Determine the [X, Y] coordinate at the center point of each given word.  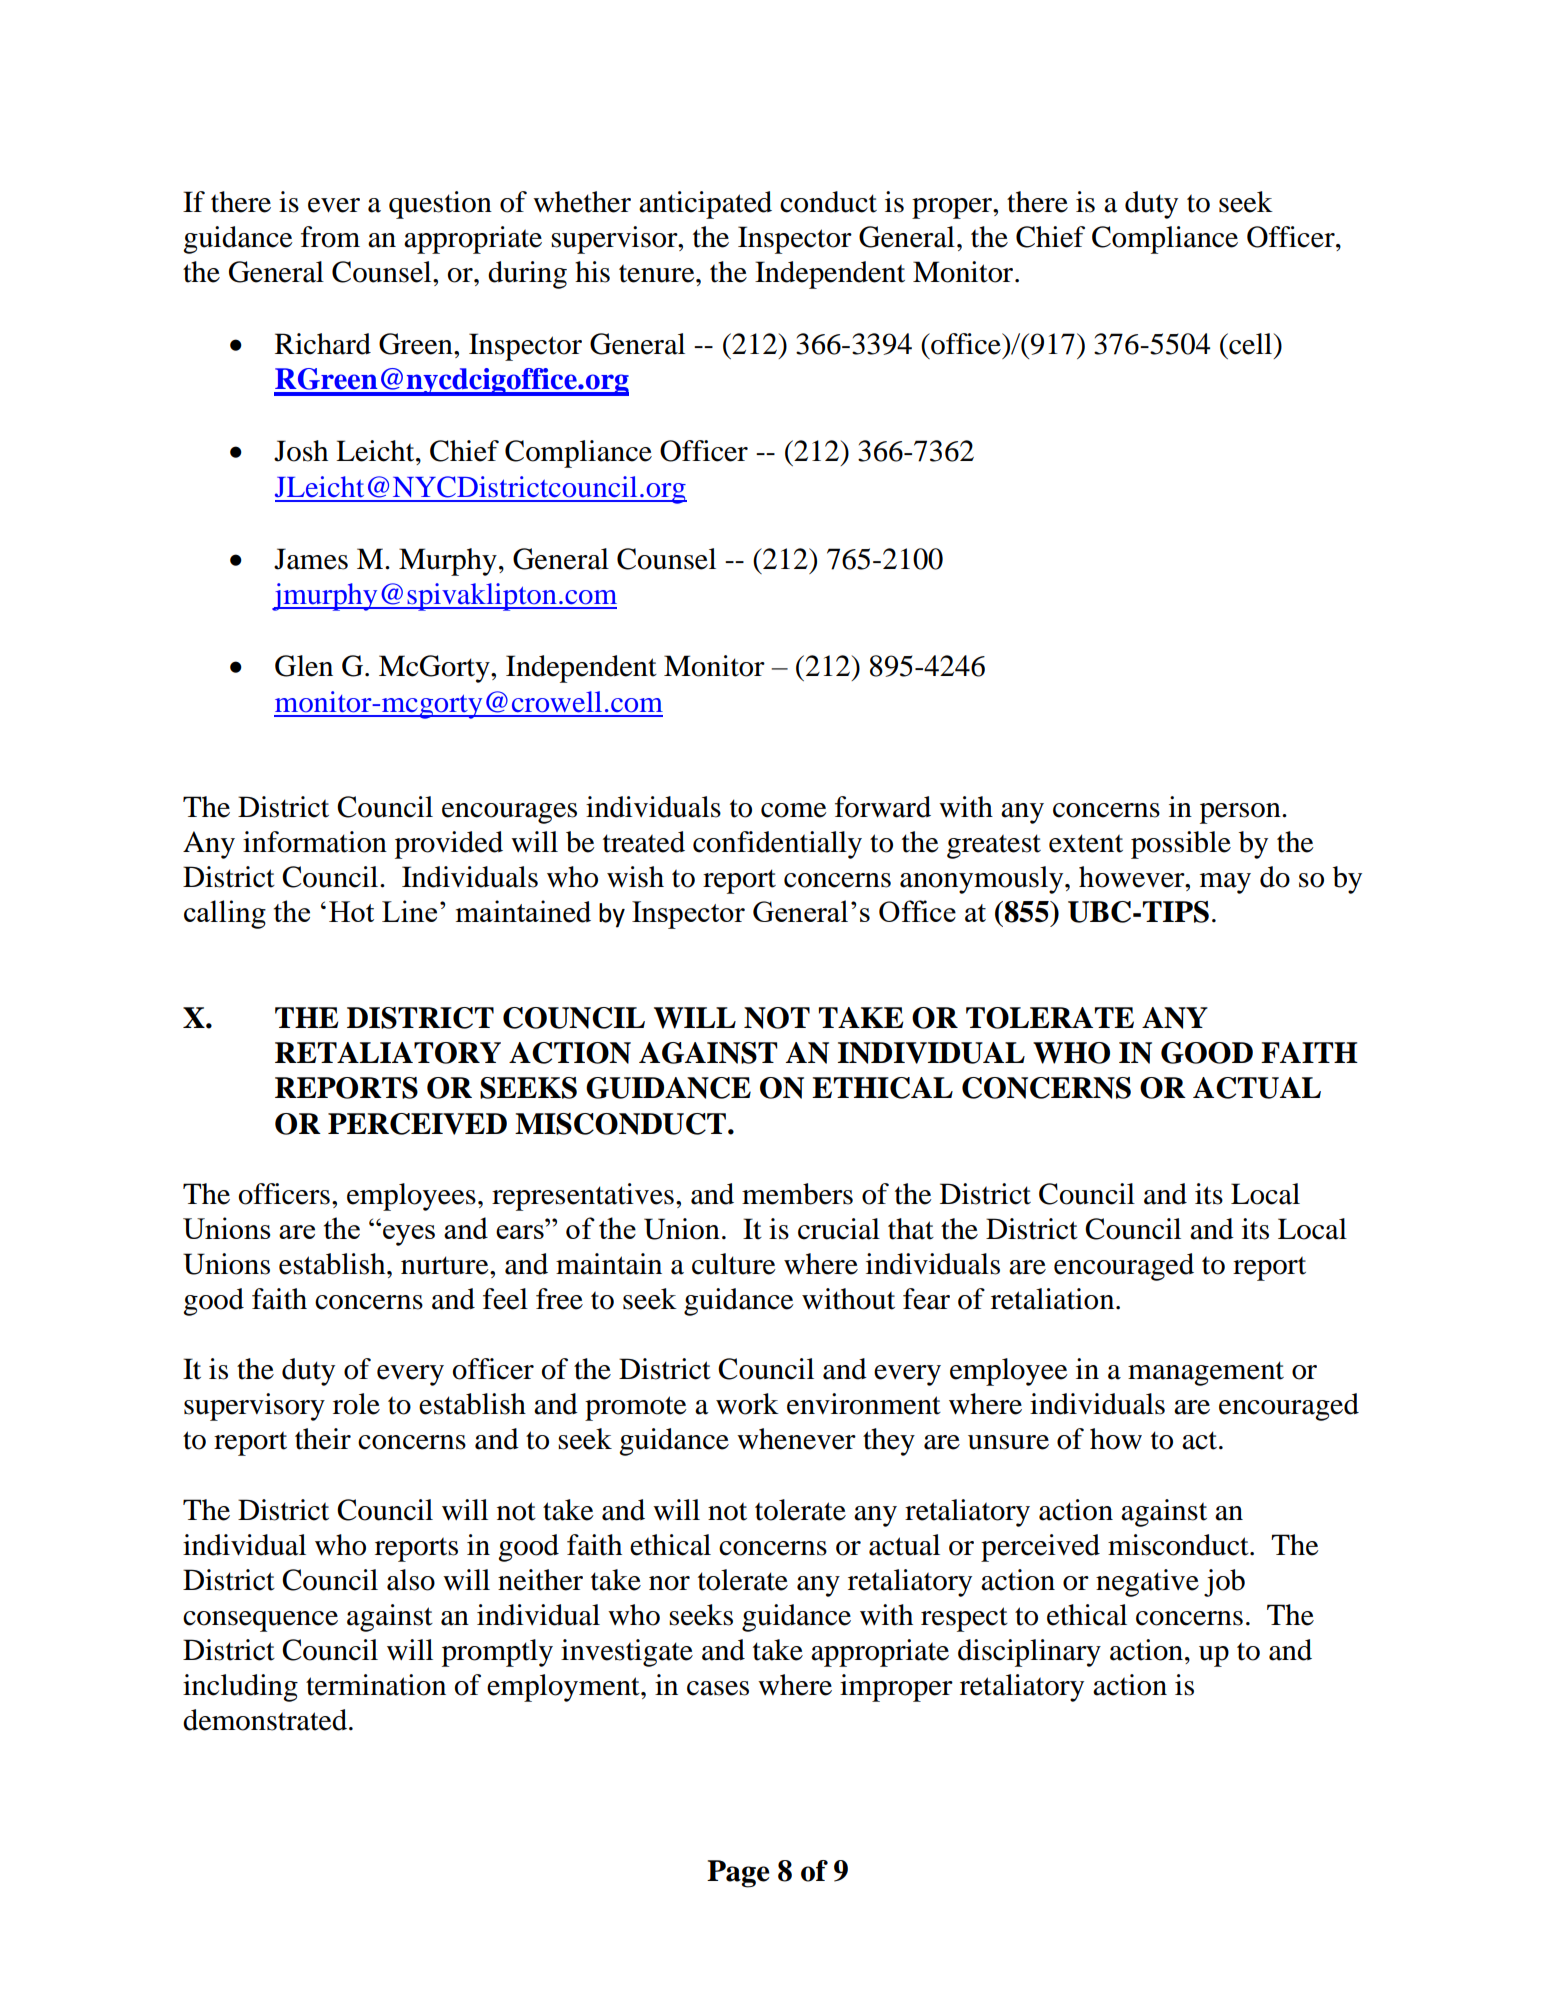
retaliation [1054, 1299]
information [315, 842]
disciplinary [1029, 1653]
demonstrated [265, 1720]
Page [738, 1874]
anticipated [705, 205]
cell [1251, 344]
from [330, 237]
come [794, 810]
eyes [409, 1235]
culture [734, 1264]
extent [1086, 843]
